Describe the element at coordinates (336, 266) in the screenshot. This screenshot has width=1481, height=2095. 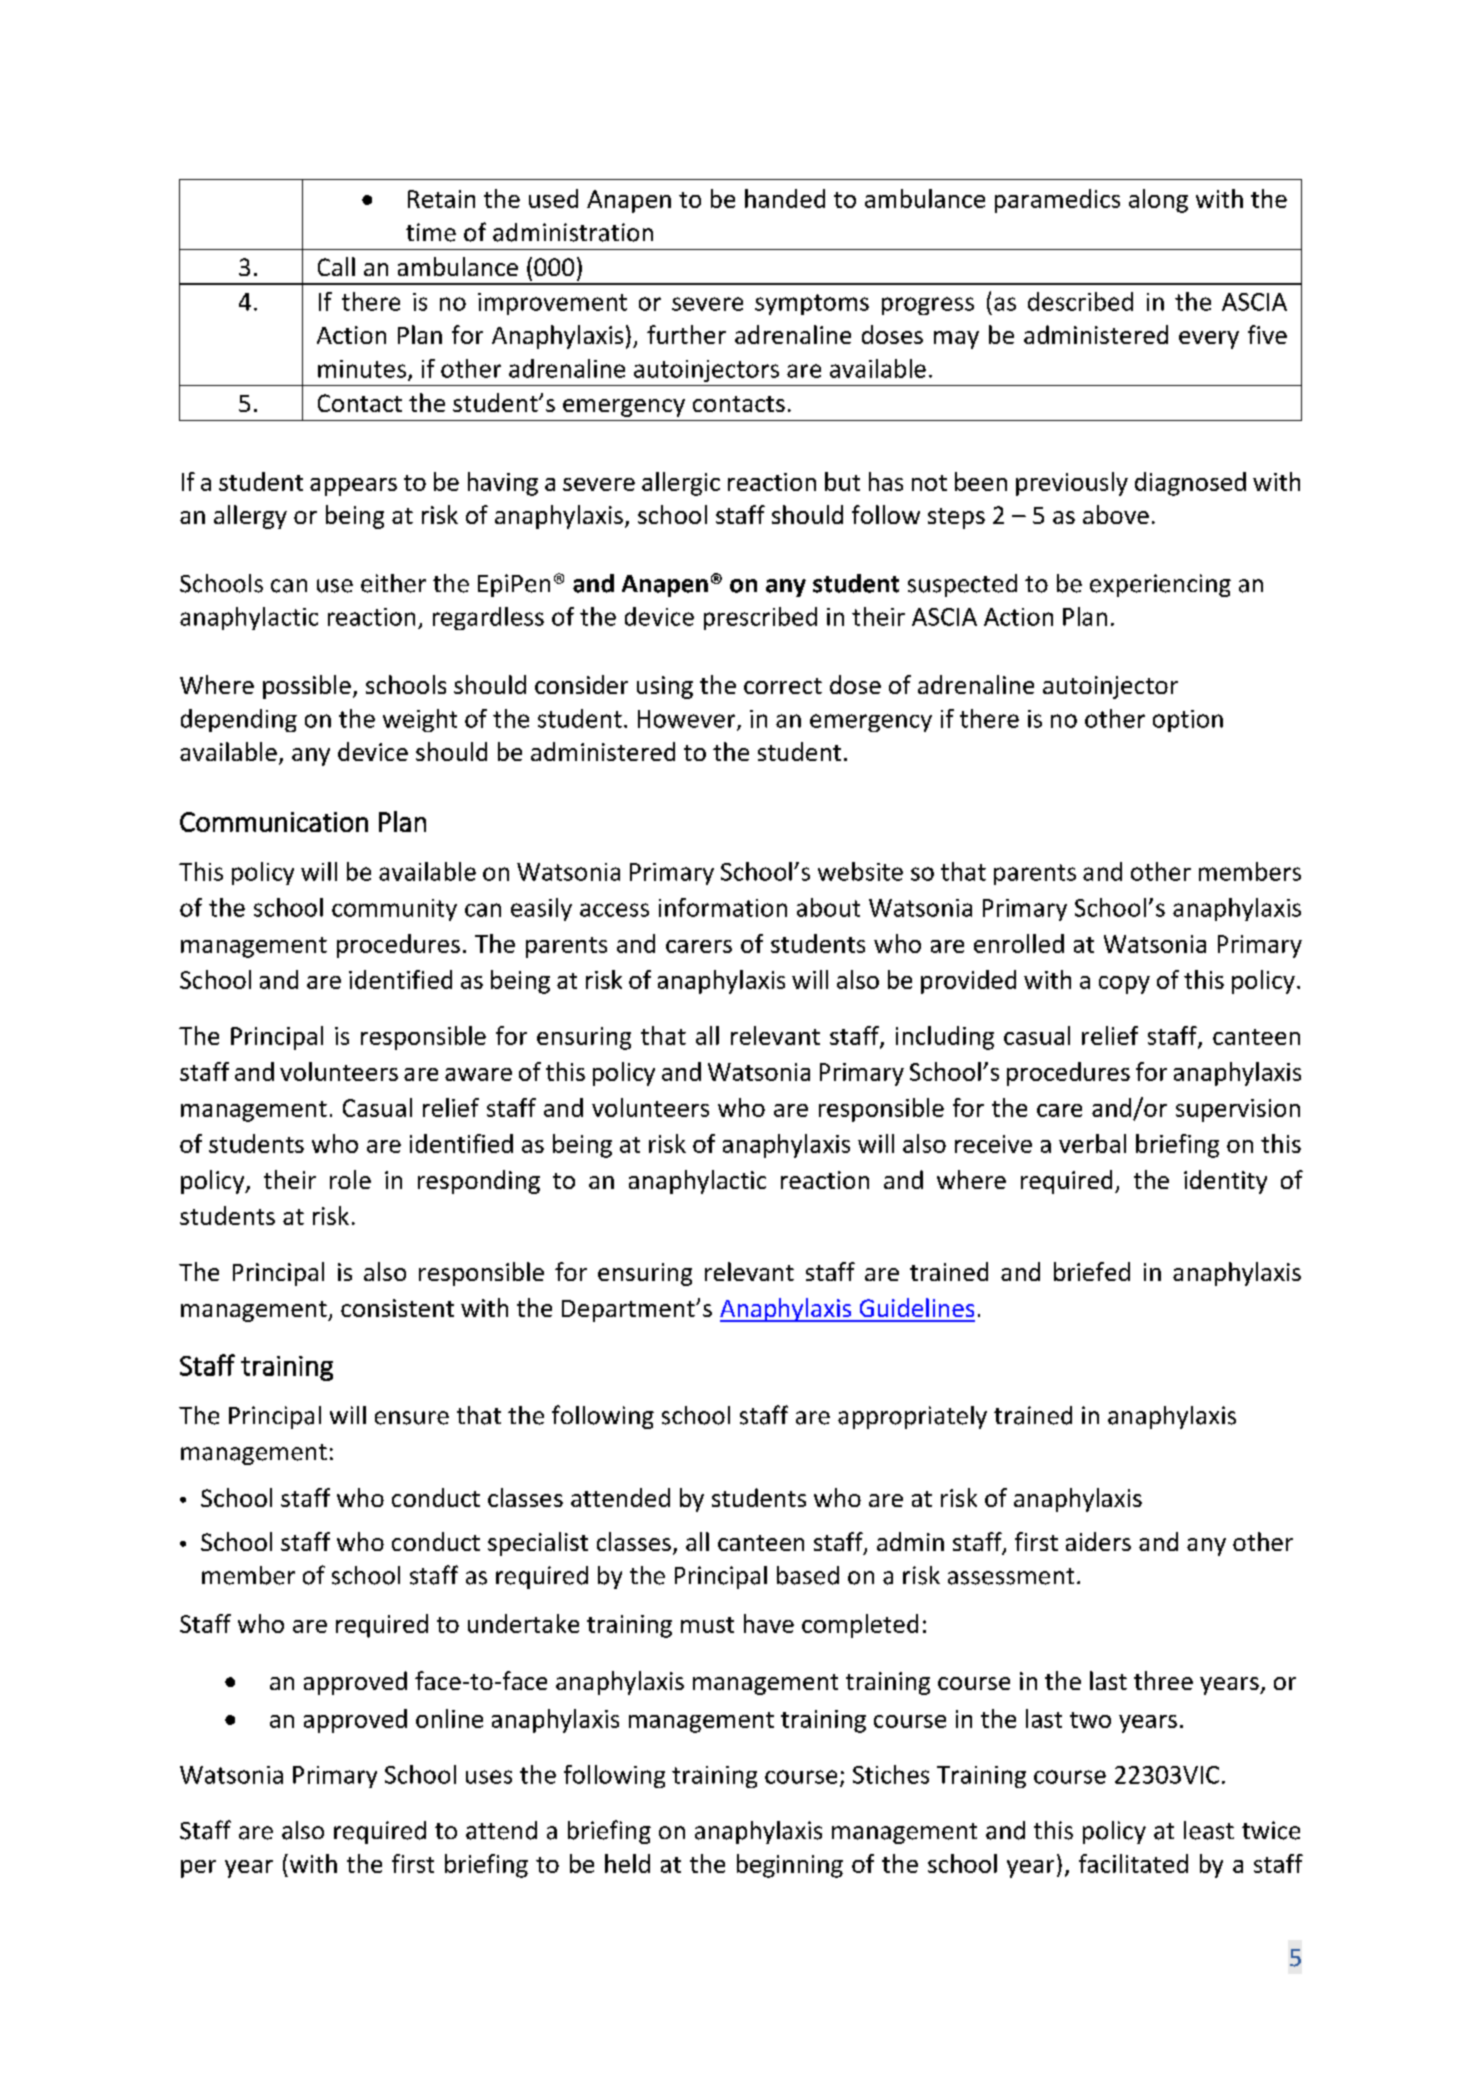
I see `Call` at that location.
